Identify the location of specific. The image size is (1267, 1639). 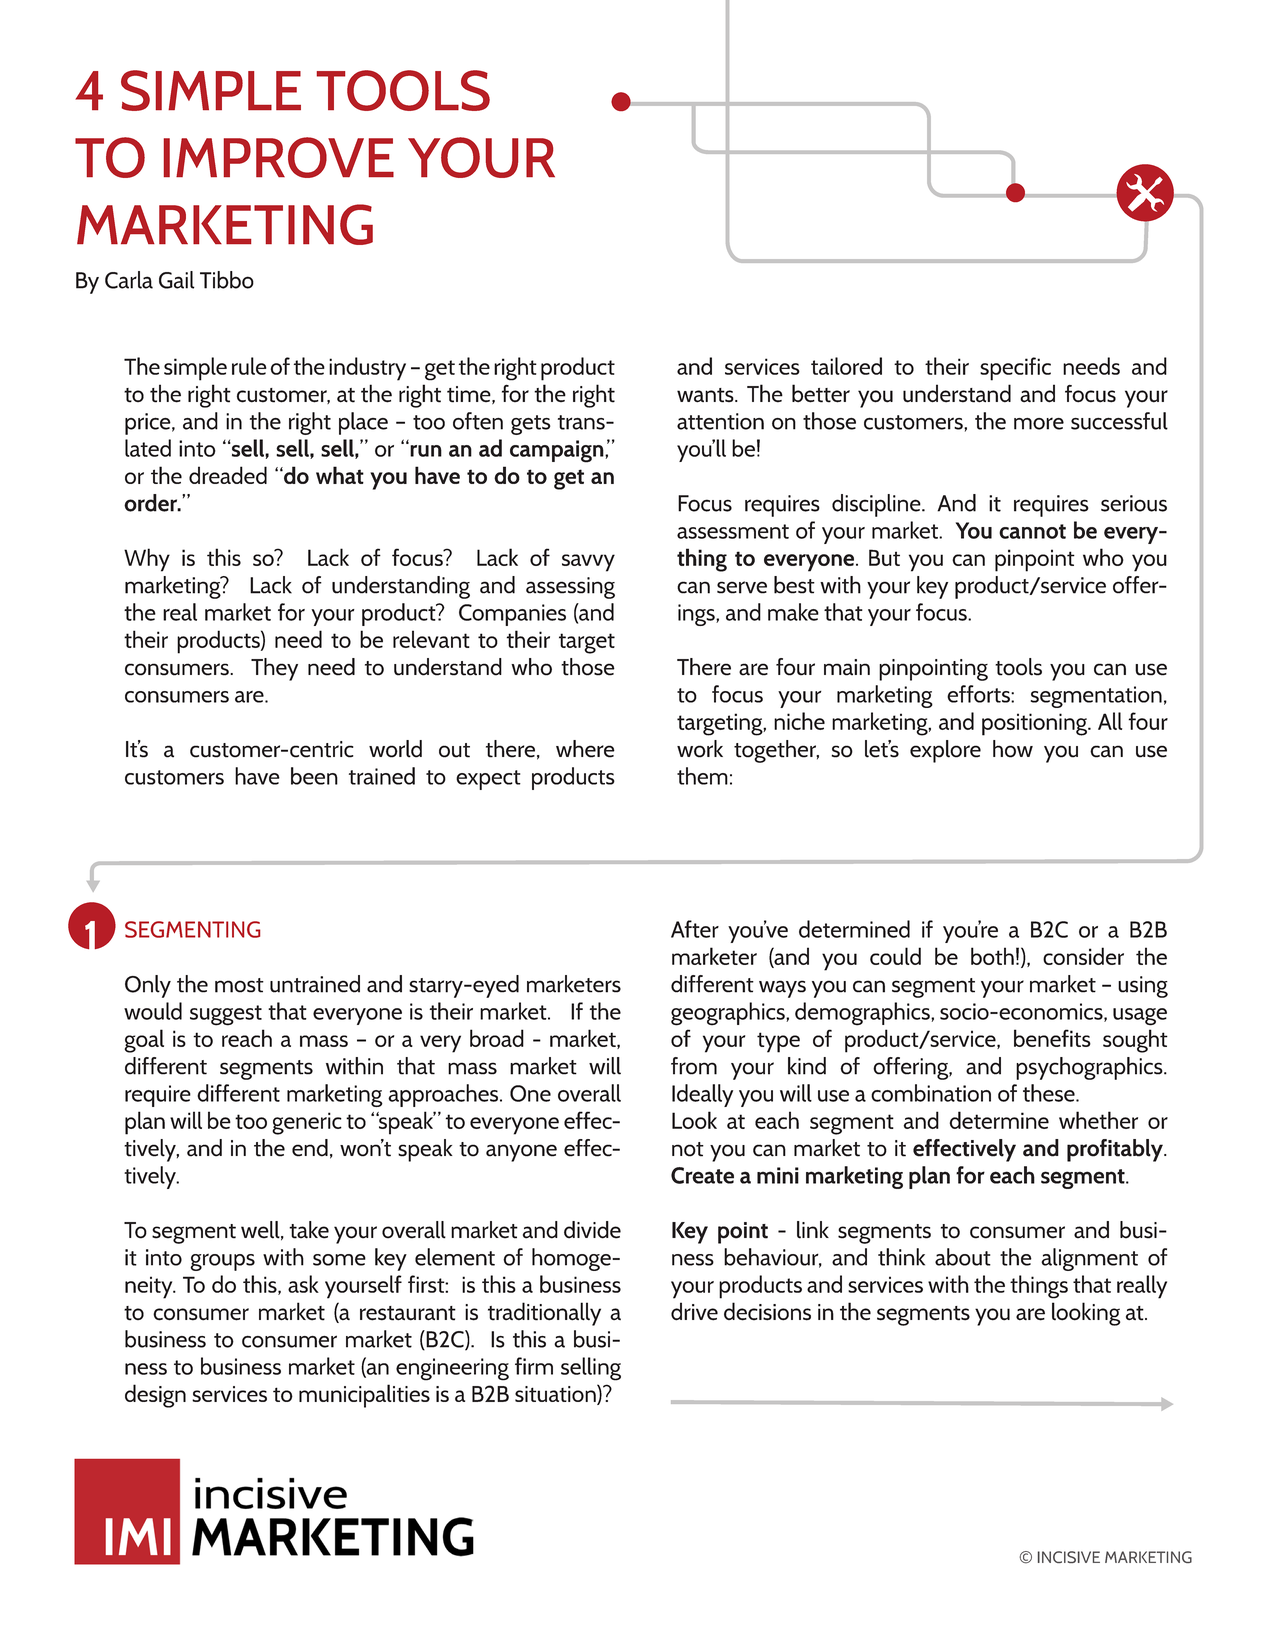
(1015, 369).
